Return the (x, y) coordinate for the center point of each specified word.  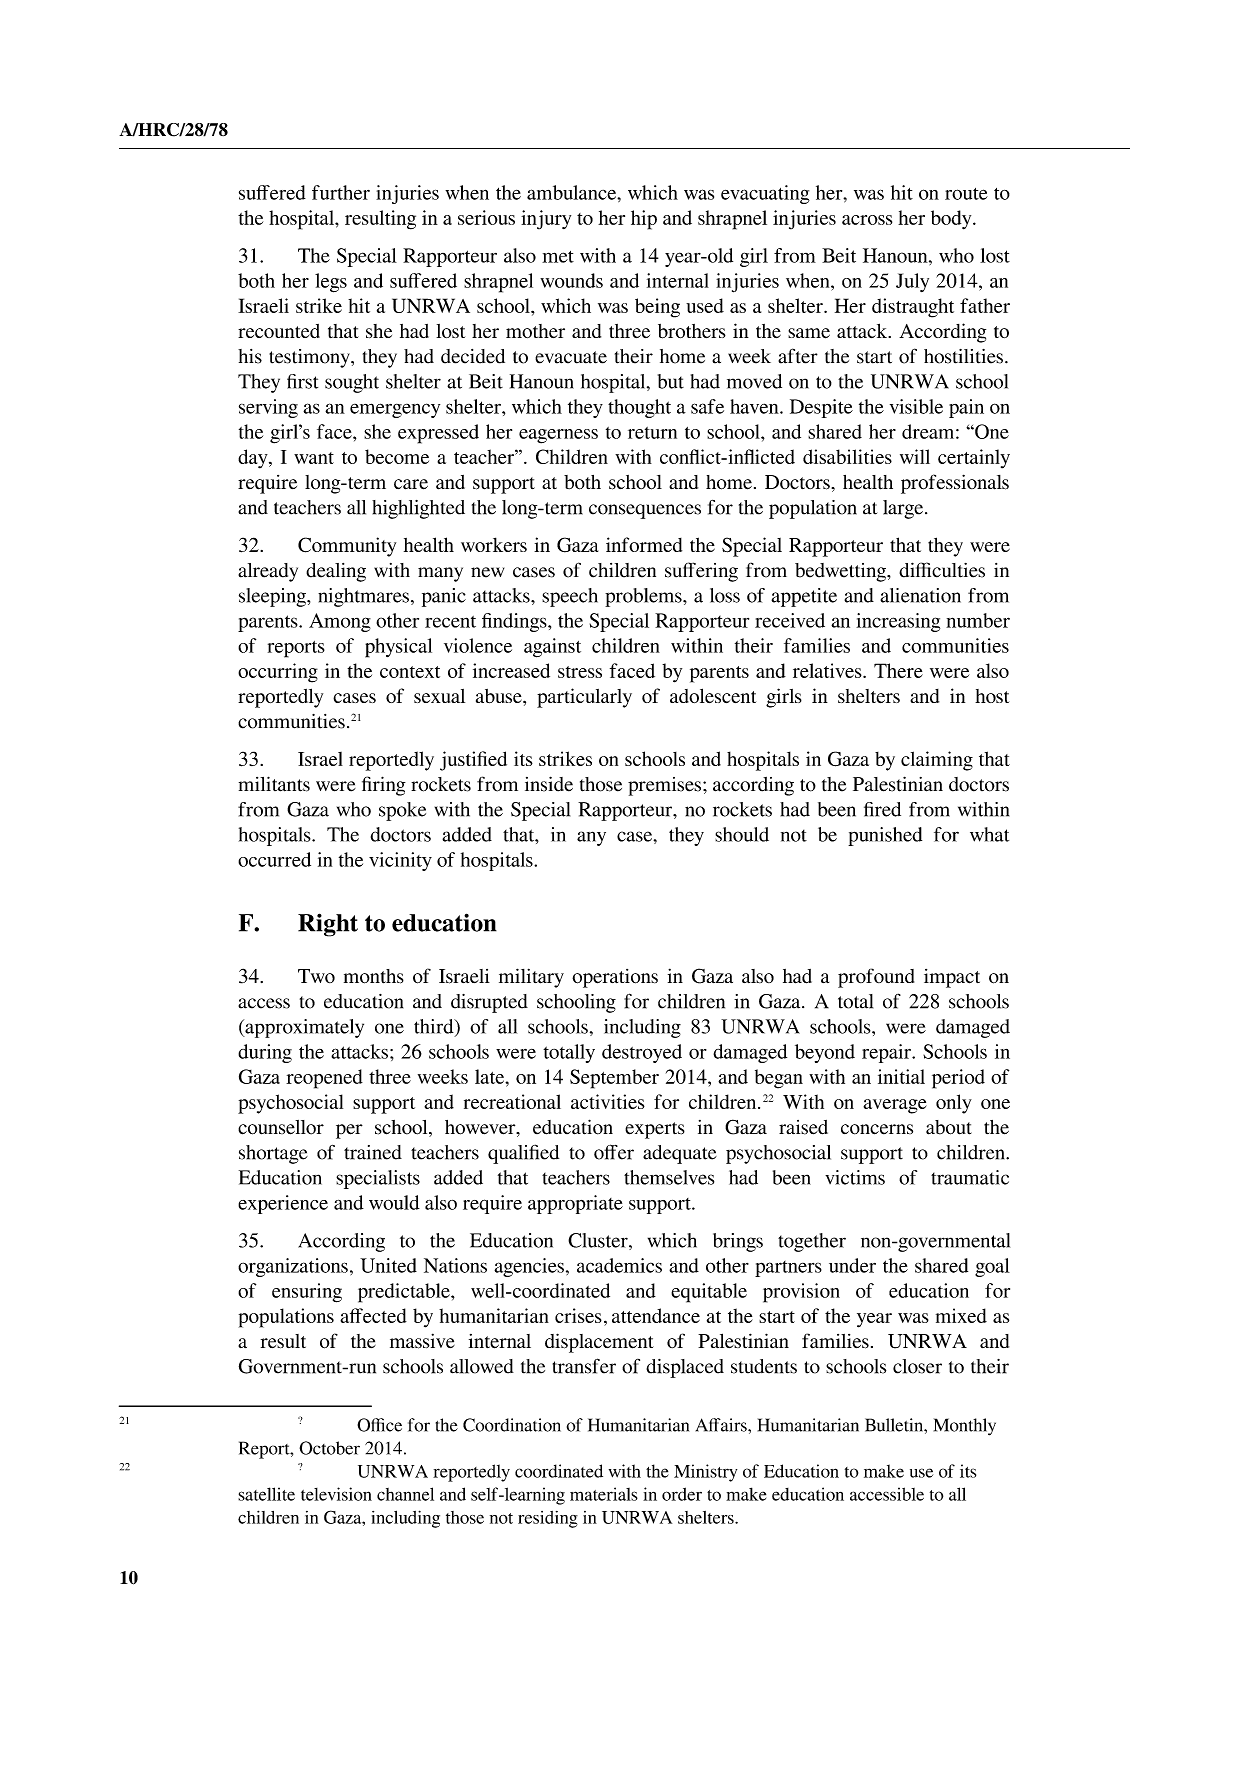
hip (644, 220)
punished (885, 836)
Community (347, 547)
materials (604, 1494)
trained (373, 1152)
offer (614, 1152)
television (336, 1494)
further (341, 192)
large (904, 509)
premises (666, 786)
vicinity (400, 861)
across (867, 220)
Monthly (965, 1427)
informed (644, 544)
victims (855, 1177)
